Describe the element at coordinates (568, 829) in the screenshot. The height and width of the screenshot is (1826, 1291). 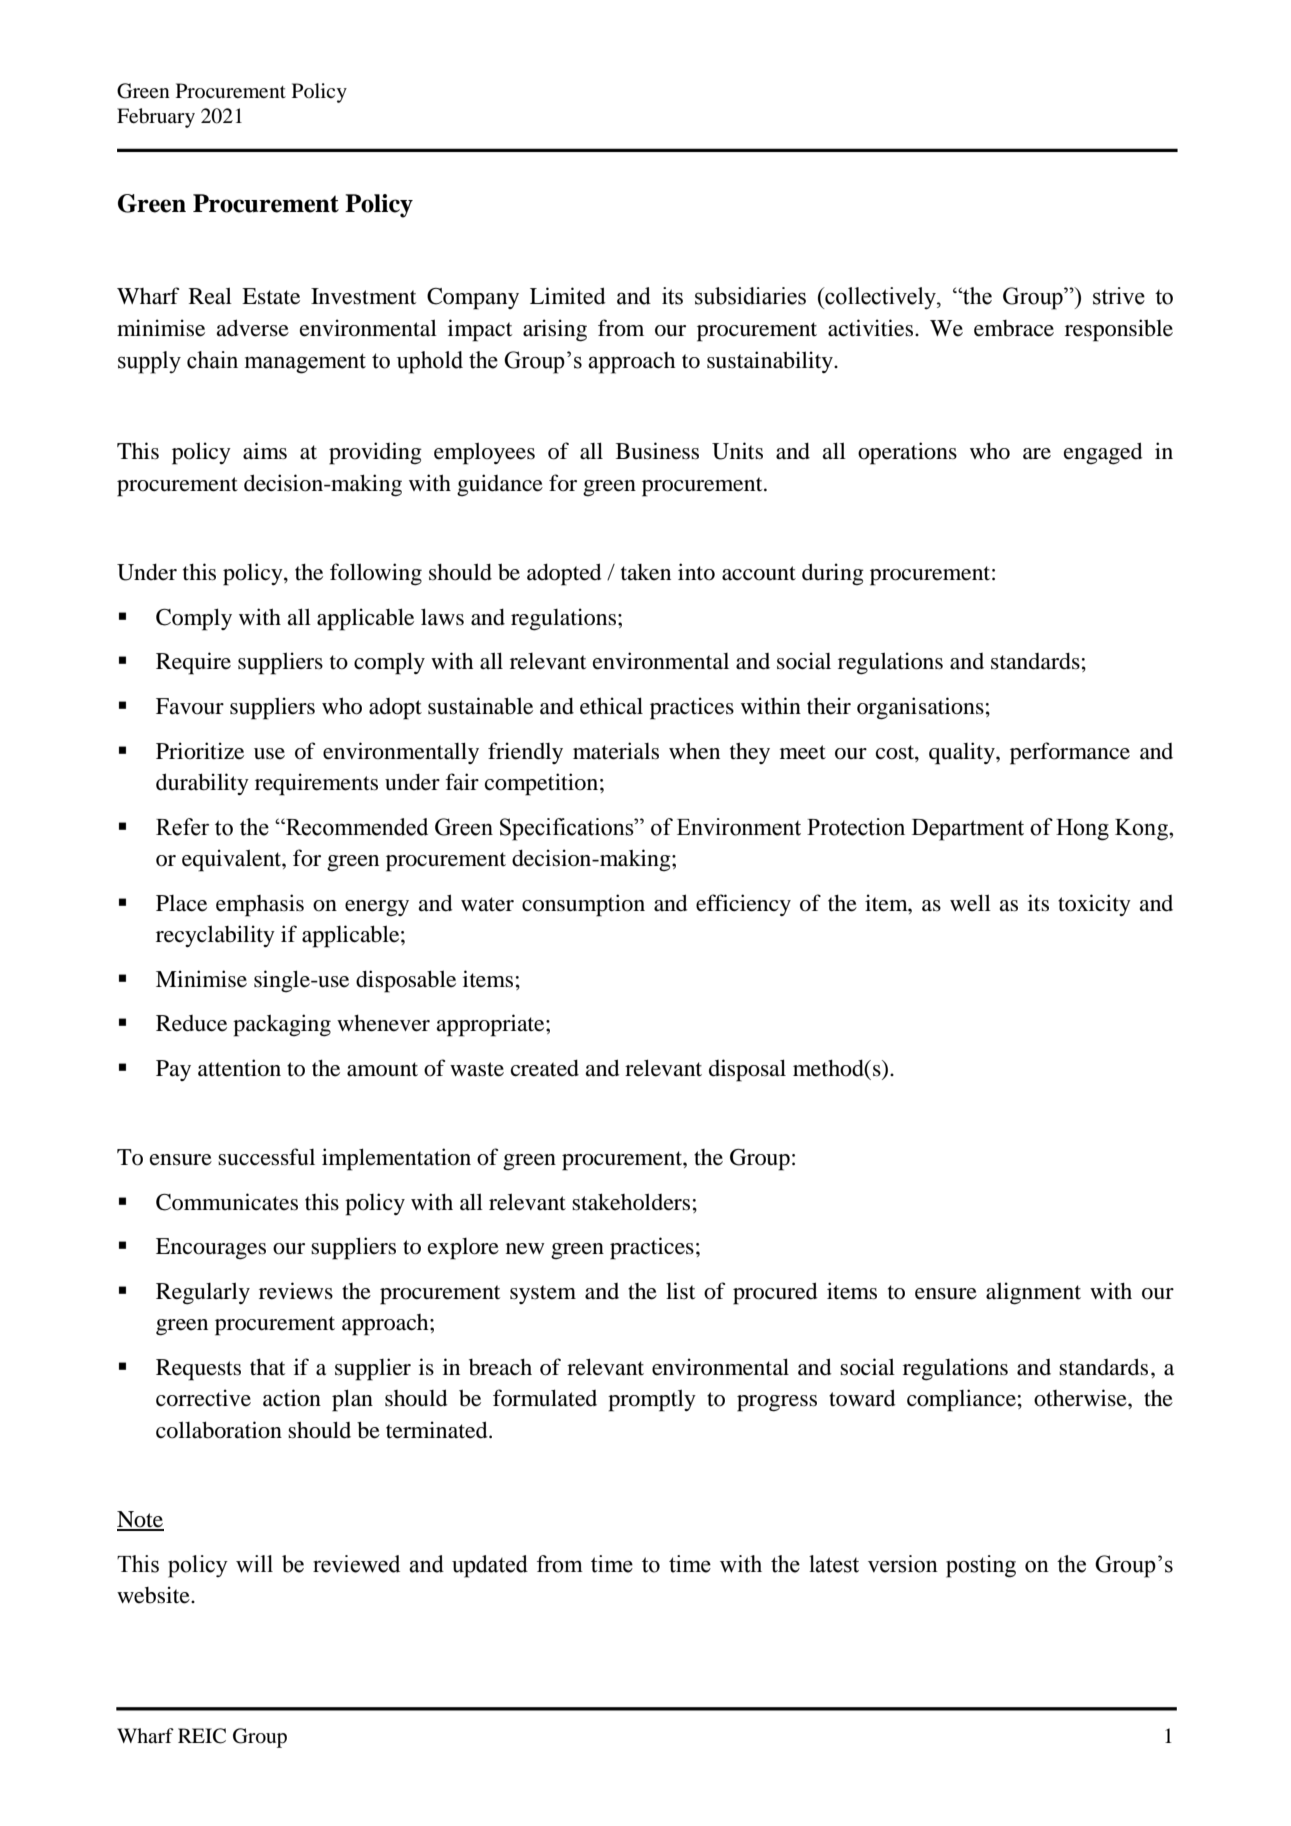
I see `Specifications` at that location.
